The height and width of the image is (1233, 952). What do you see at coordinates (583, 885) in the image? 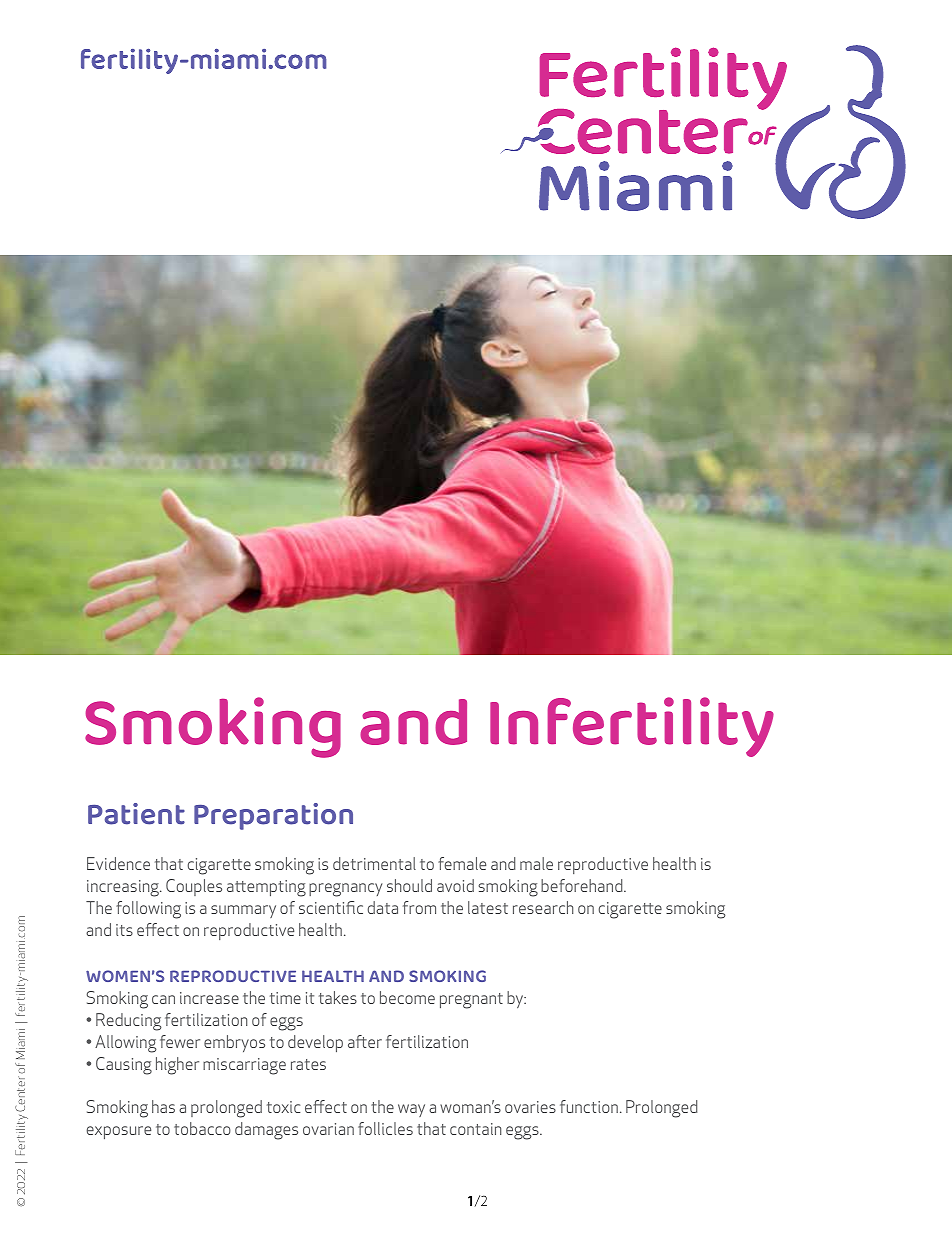
I see `beforehand` at bounding box center [583, 885].
